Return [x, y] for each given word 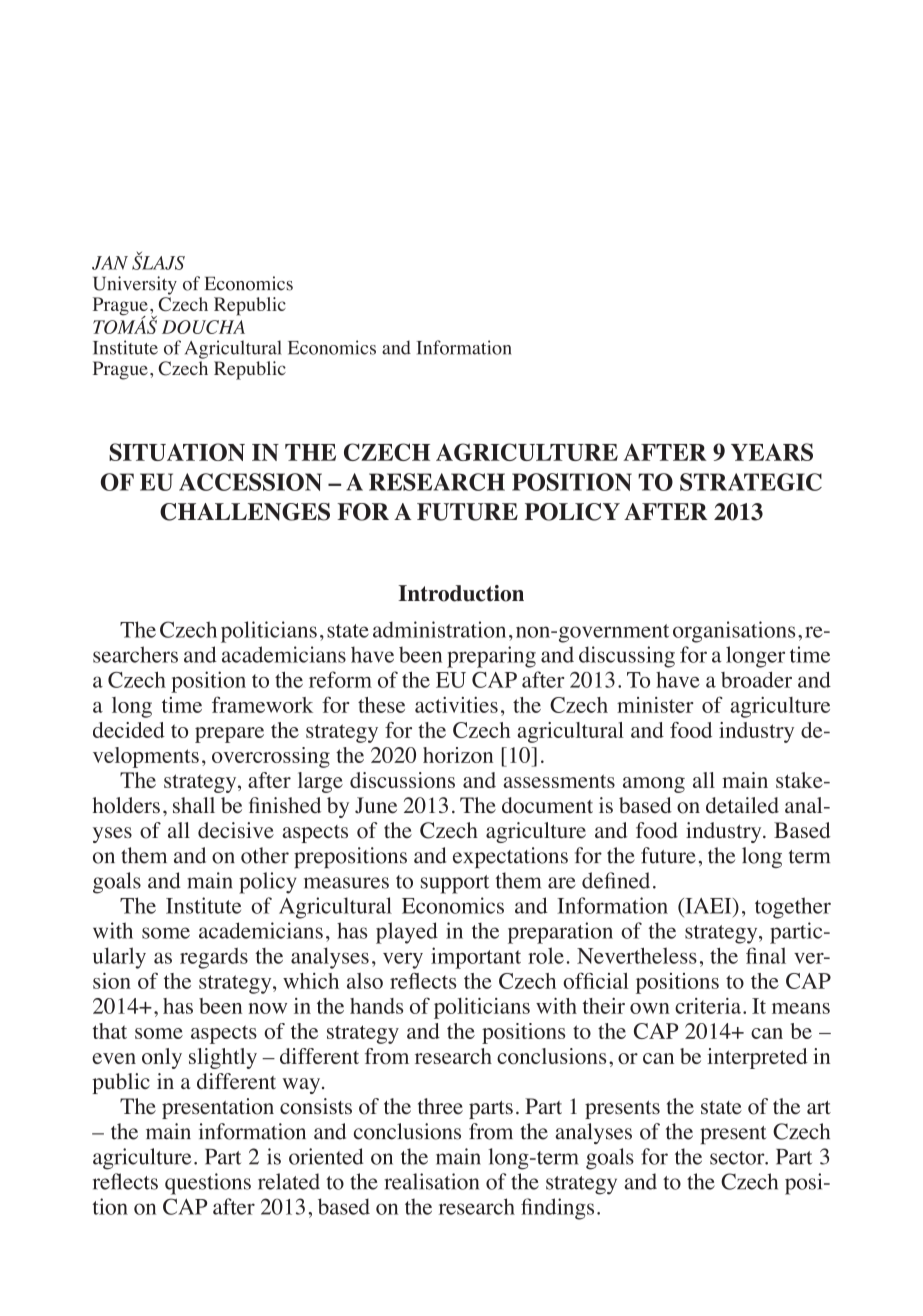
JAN [110, 263]
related [289, 1181]
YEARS [772, 452]
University [135, 285]
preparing [491, 657]
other [265, 855]
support [455, 884]
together [793, 908]
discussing [627, 657]
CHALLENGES [245, 512]
